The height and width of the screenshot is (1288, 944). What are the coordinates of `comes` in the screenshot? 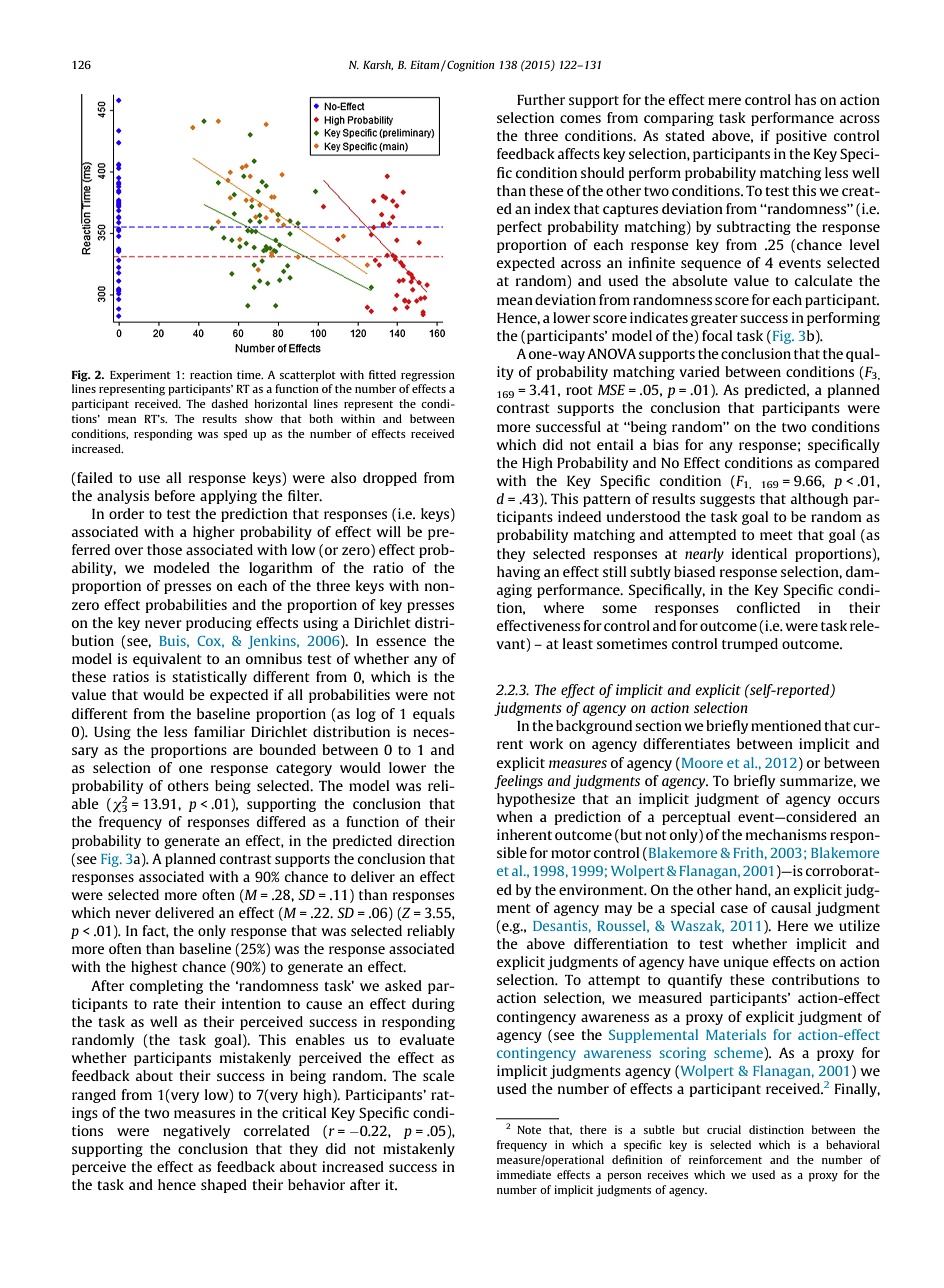 It's located at (580, 119).
